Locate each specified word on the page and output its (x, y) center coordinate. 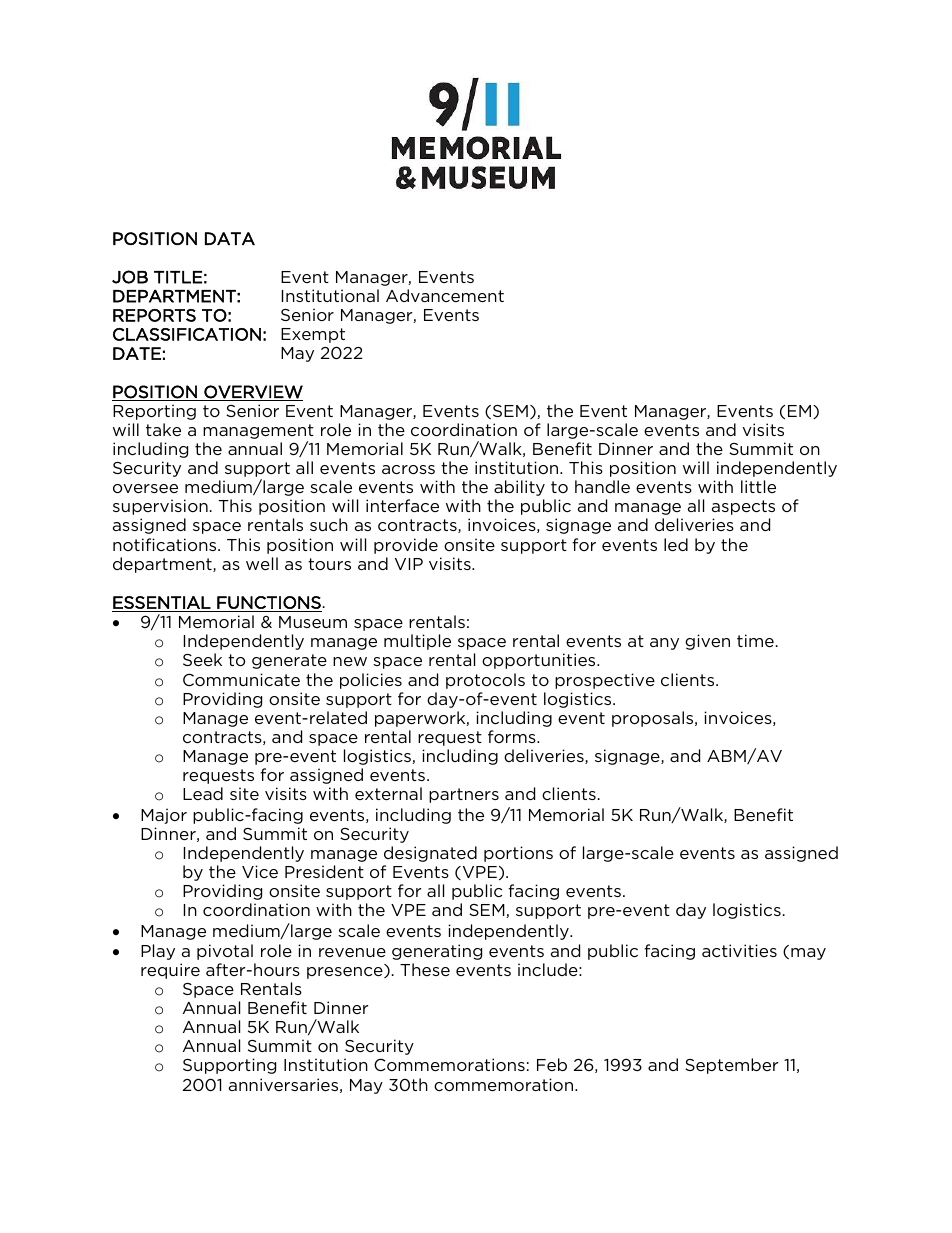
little (758, 486)
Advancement (445, 295)
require (170, 971)
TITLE (178, 277)
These (425, 969)
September (731, 1066)
